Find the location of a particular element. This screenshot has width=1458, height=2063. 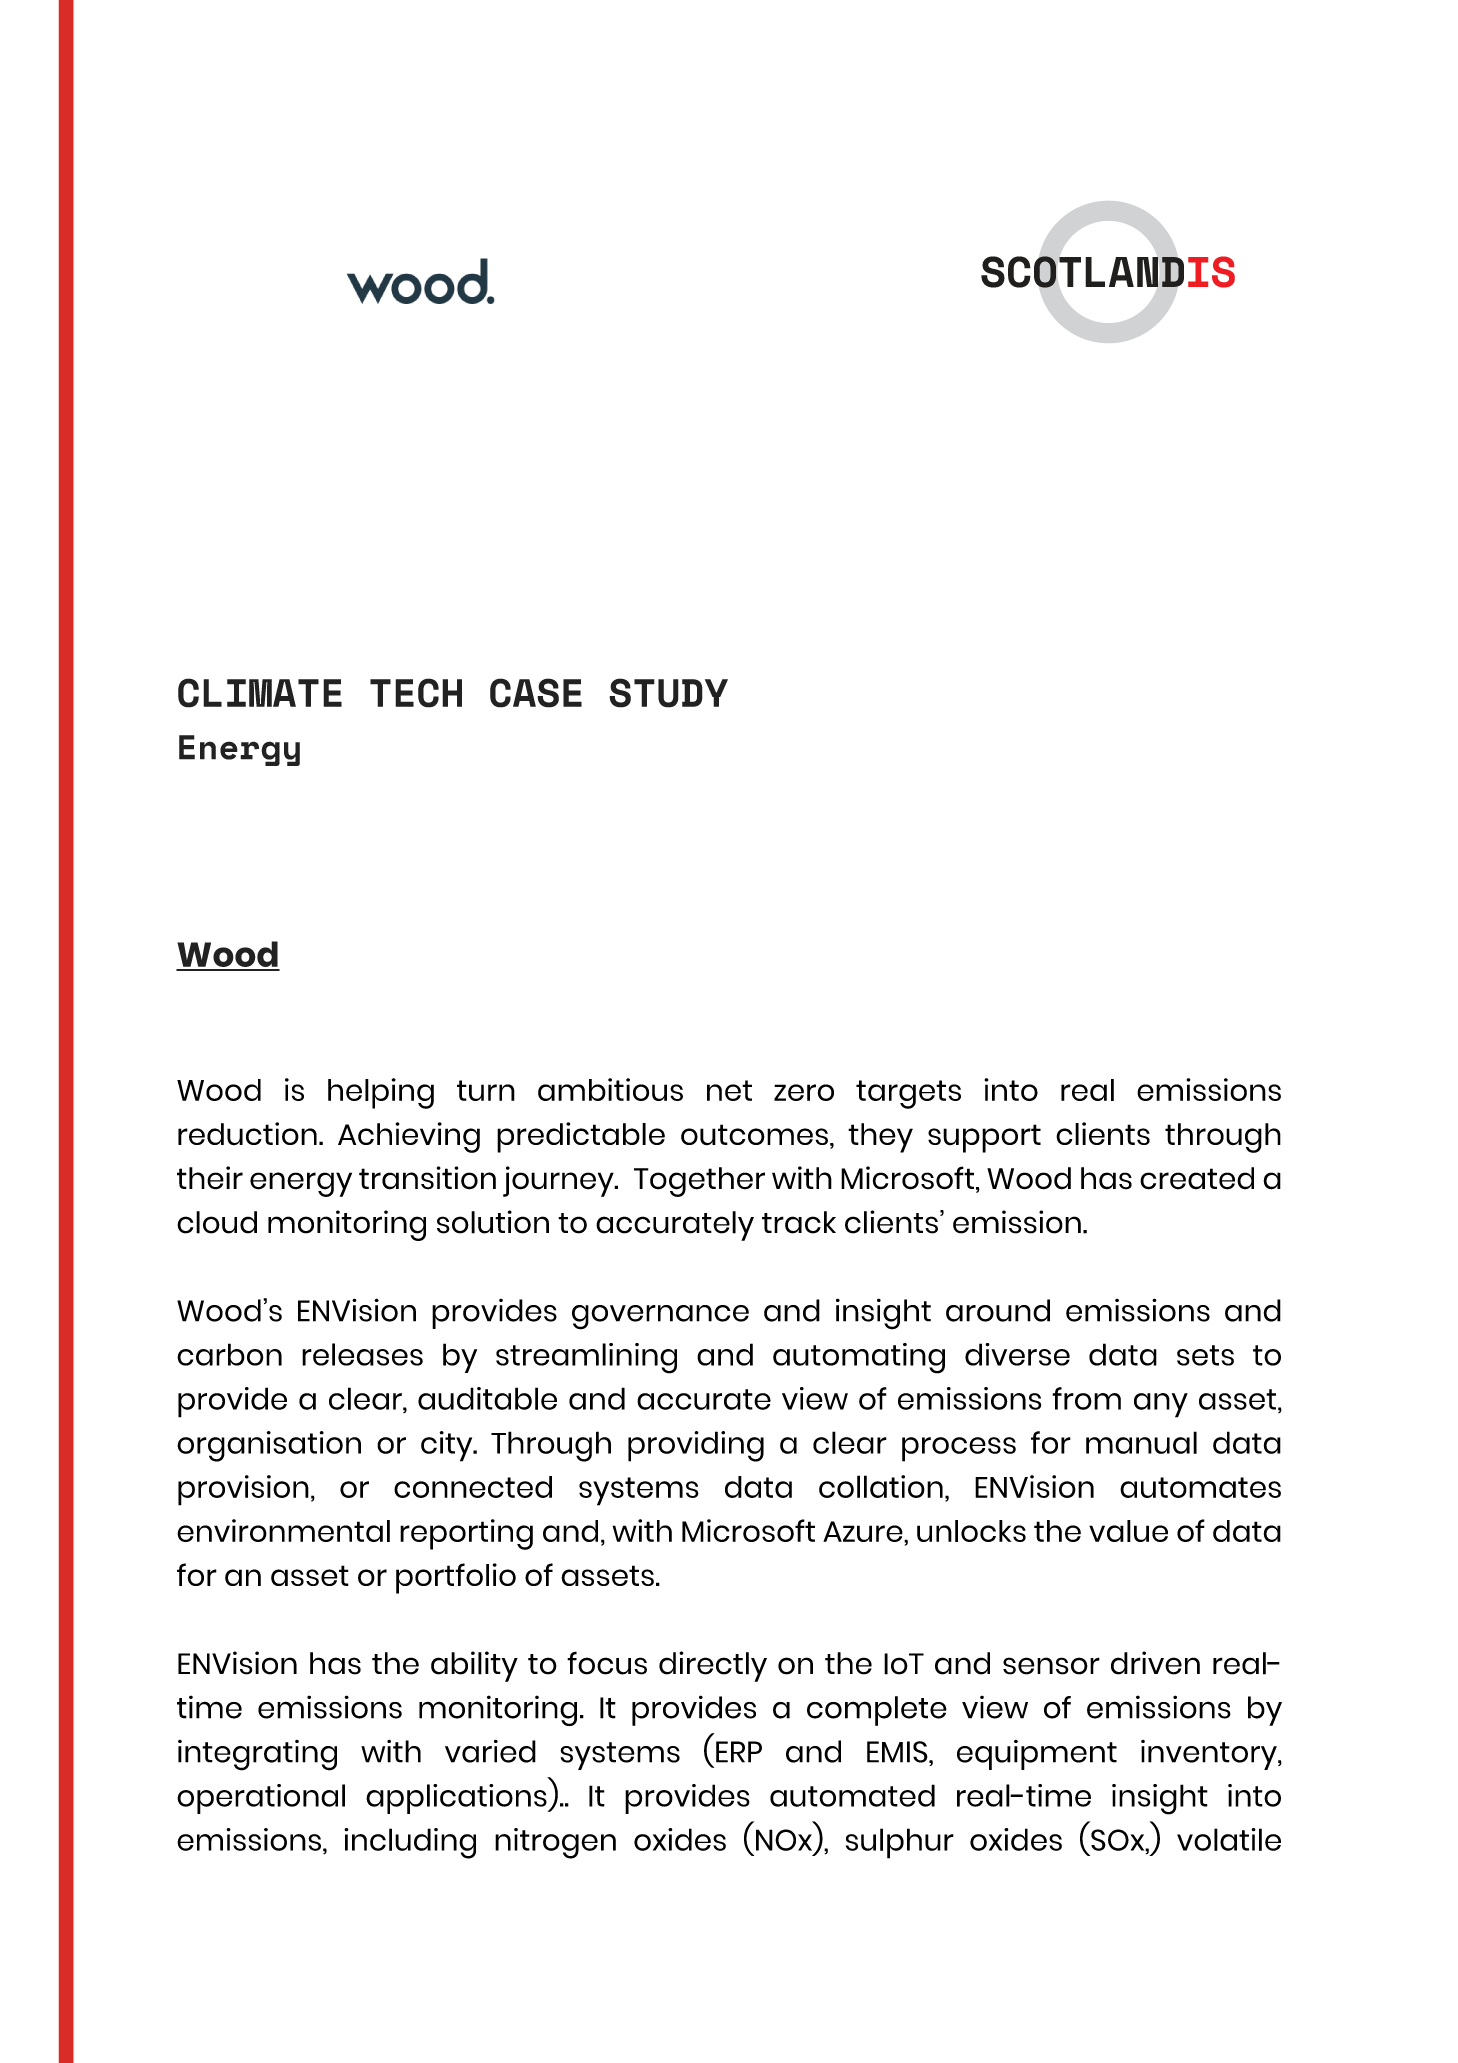

ERP is located at coordinates (739, 1752).
